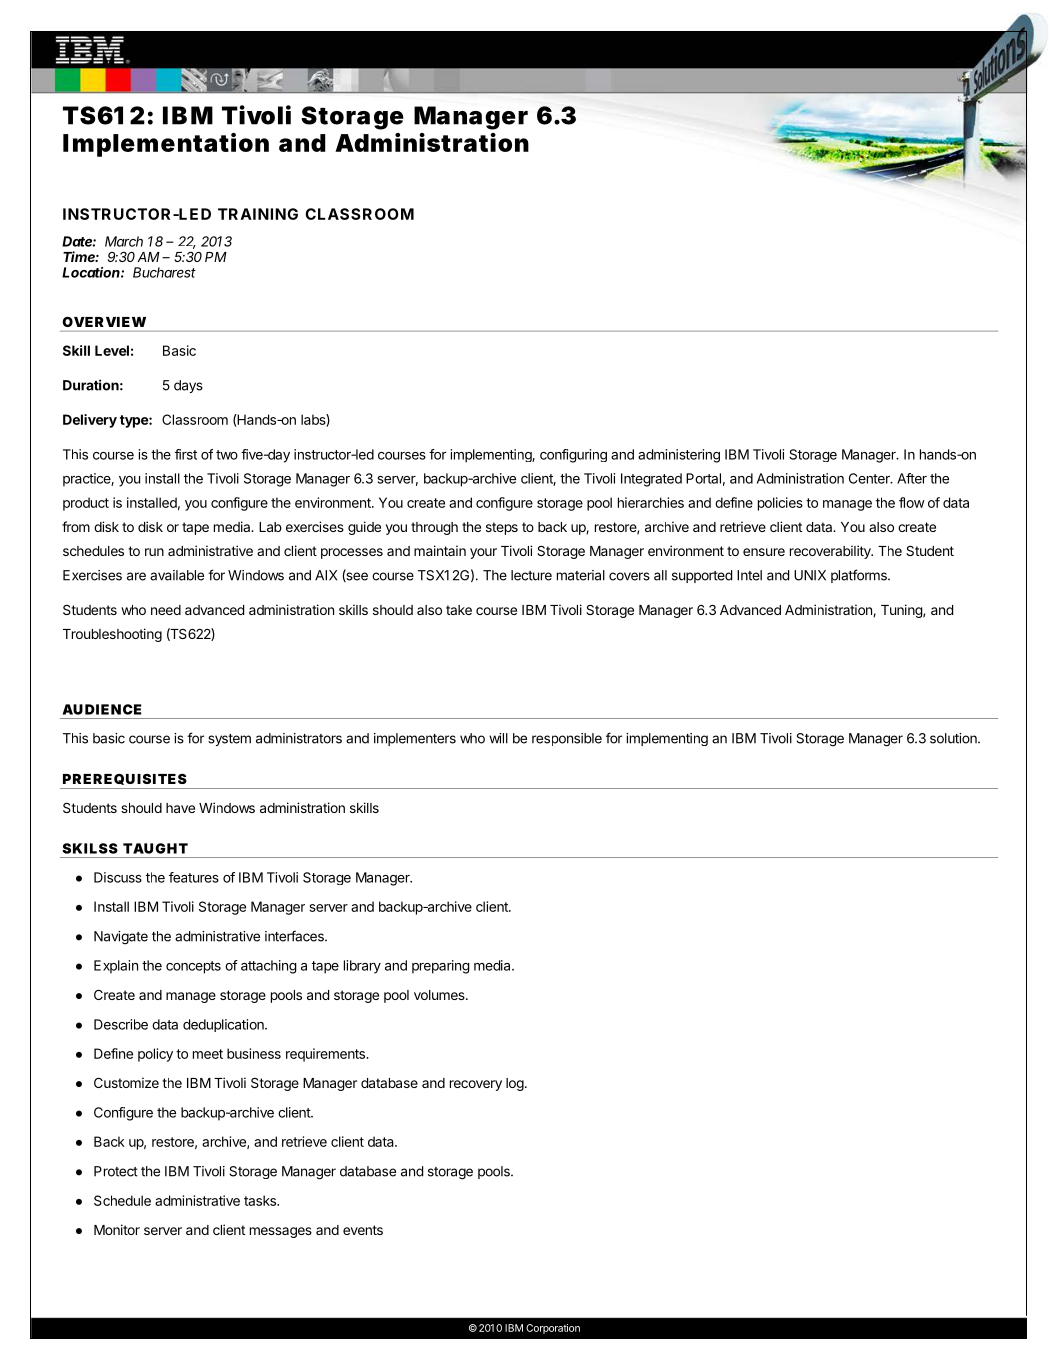 The width and height of the screenshot is (1058, 1369). Describe the element at coordinates (954, 738) in the screenshot. I see `solution` at that location.
